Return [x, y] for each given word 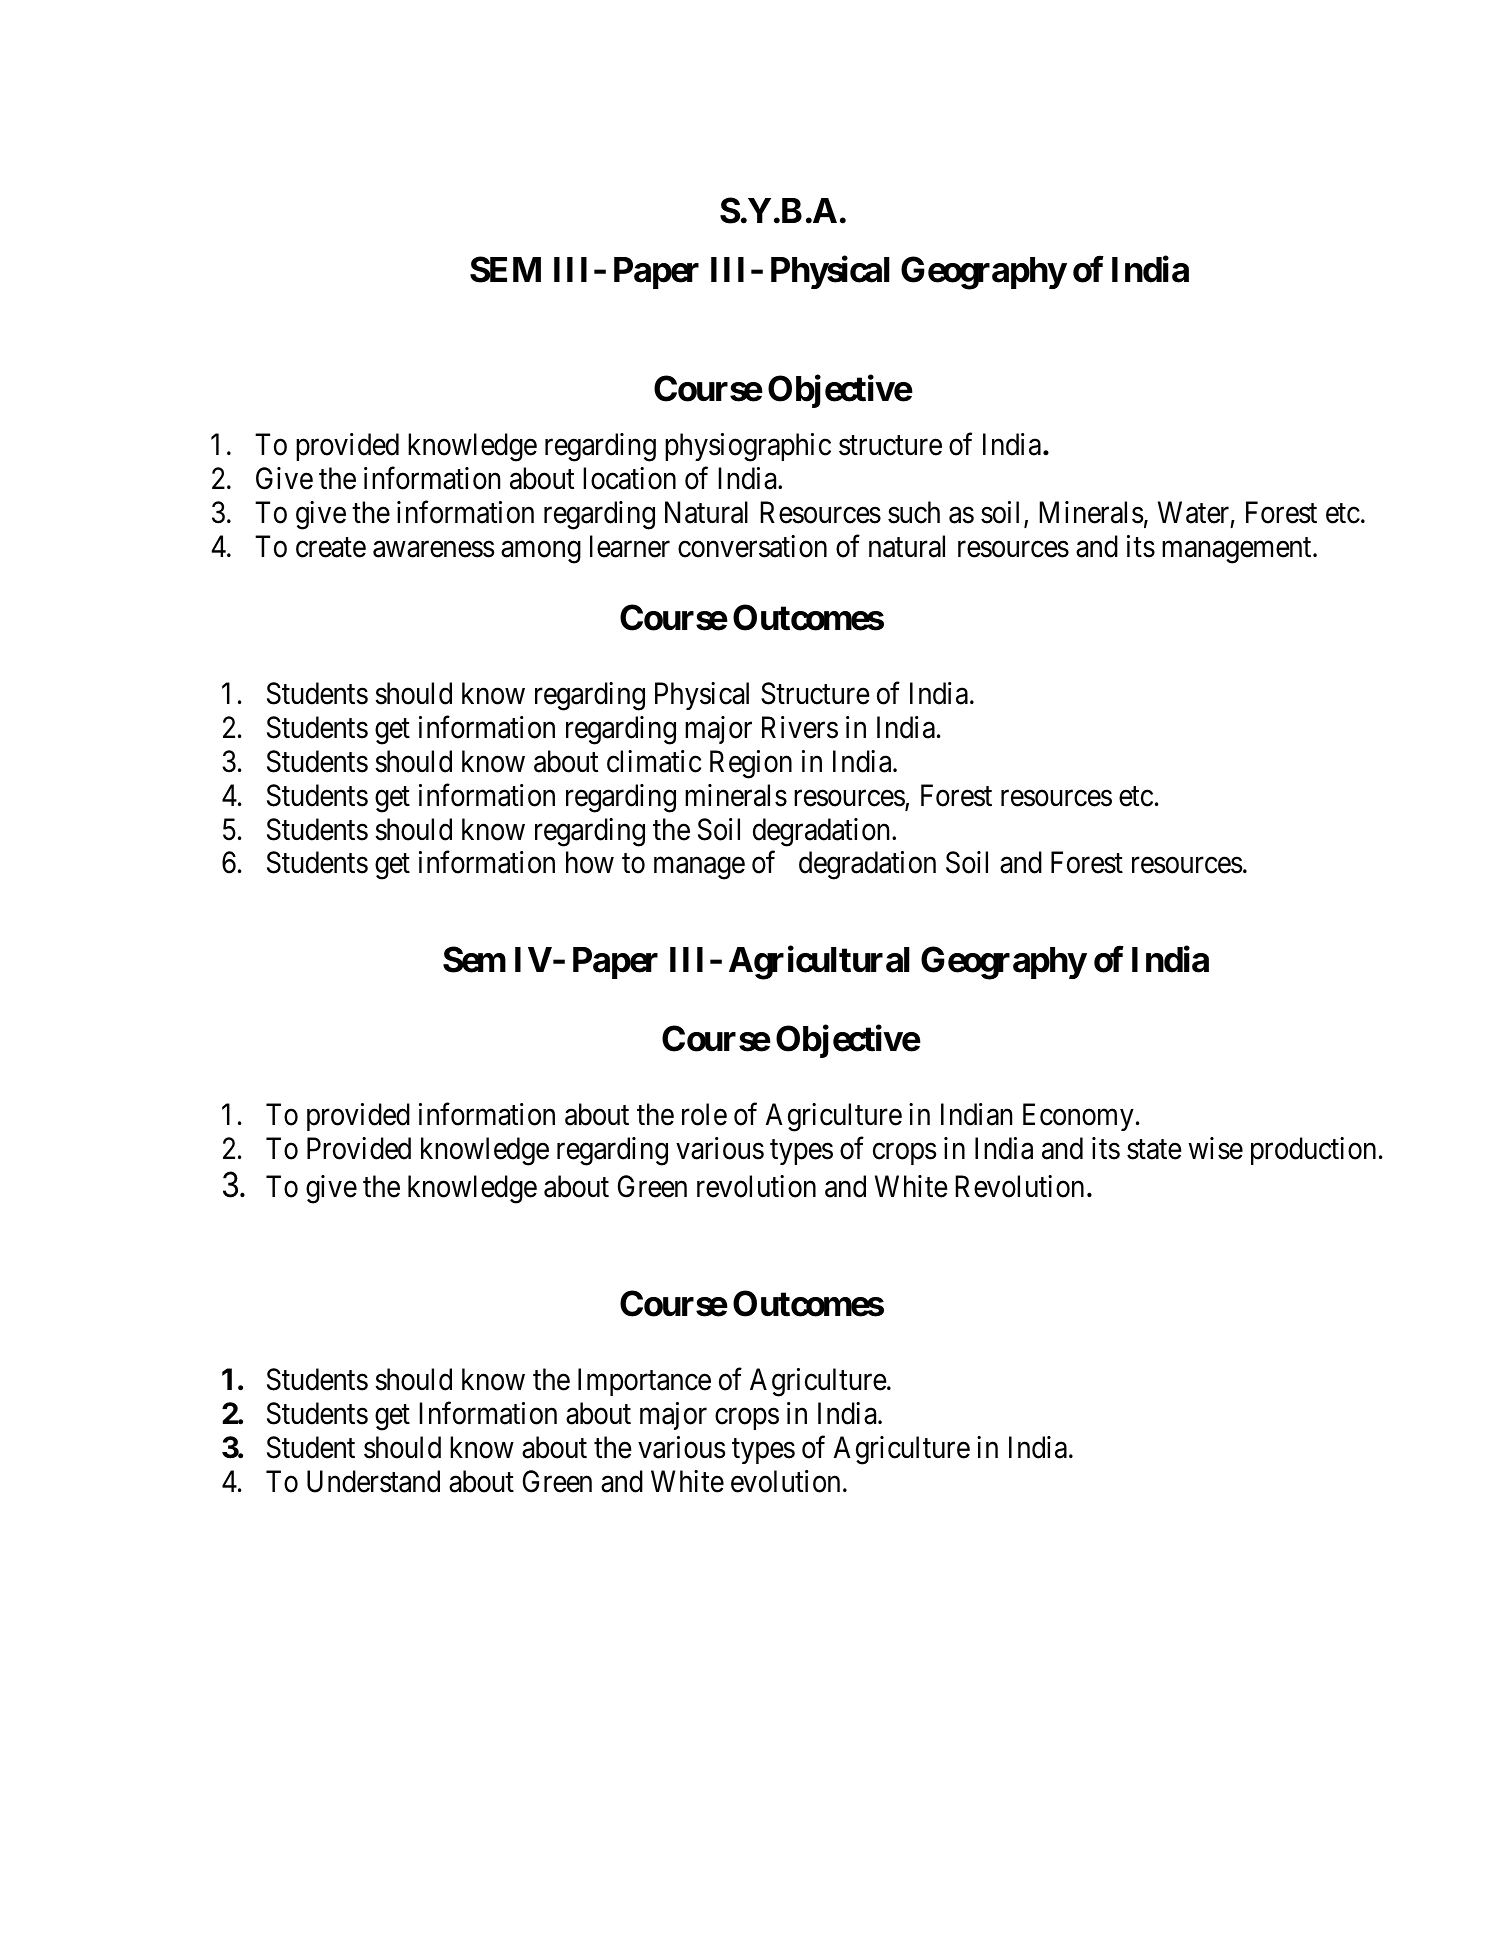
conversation [752, 546]
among [541, 553]
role [704, 1114]
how [590, 862]
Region [751, 764]
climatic [654, 761]
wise [1215, 1148]
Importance [644, 1382]
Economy [1078, 1117]
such [914, 512]
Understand [373, 1481]
